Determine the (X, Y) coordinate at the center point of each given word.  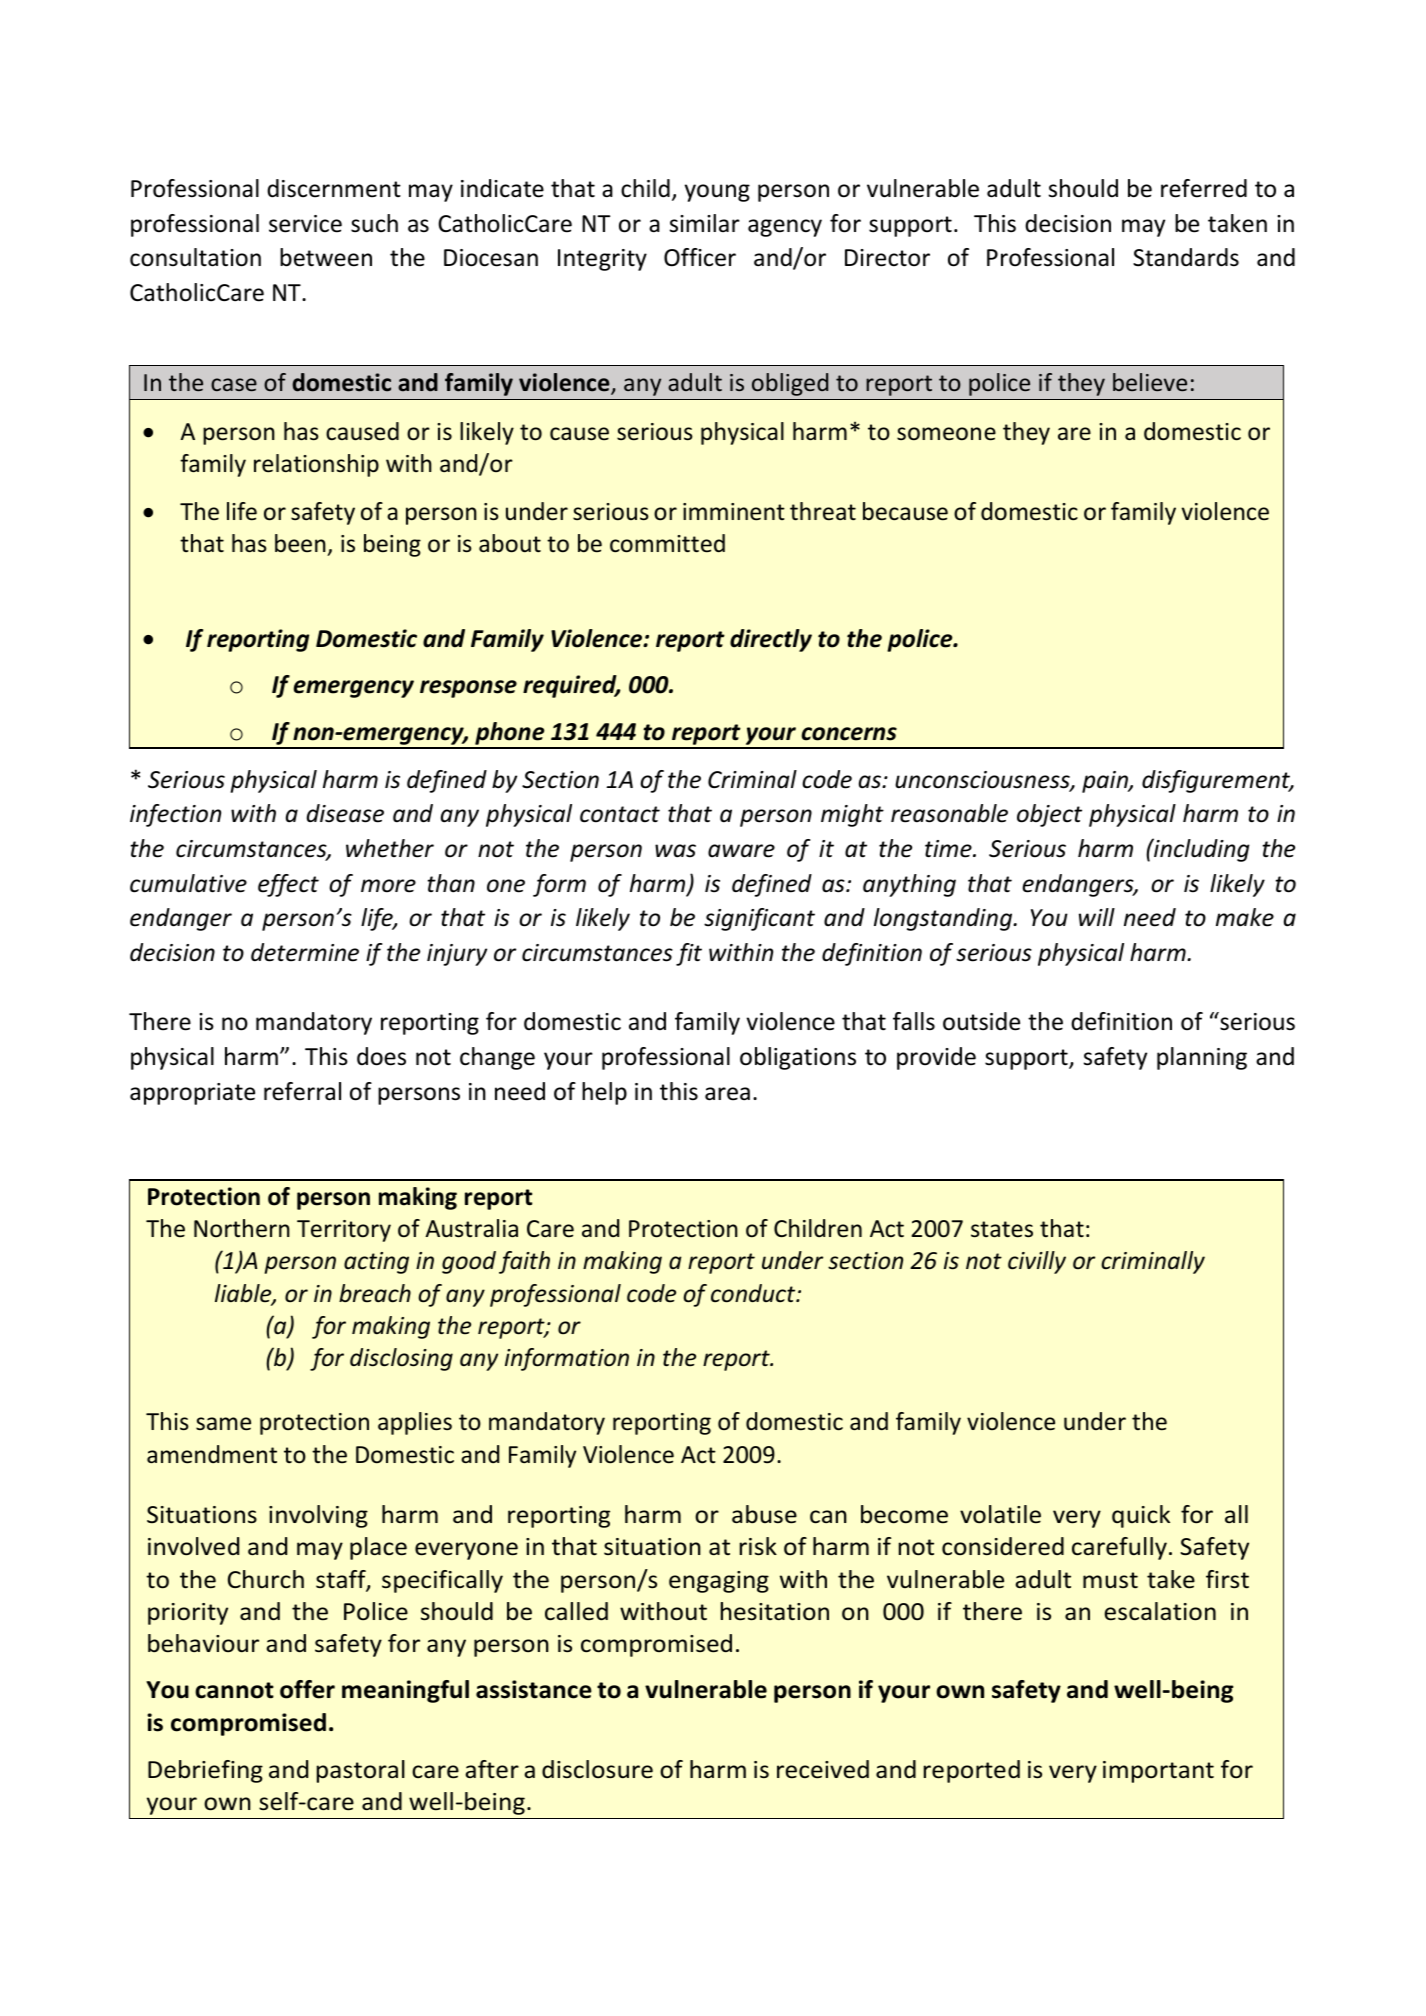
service (305, 224)
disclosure (597, 1769)
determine (305, 952)
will (1097, 917)
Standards (1186, 257)
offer (307, 1689)
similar (705, 223)
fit (689, 954)
